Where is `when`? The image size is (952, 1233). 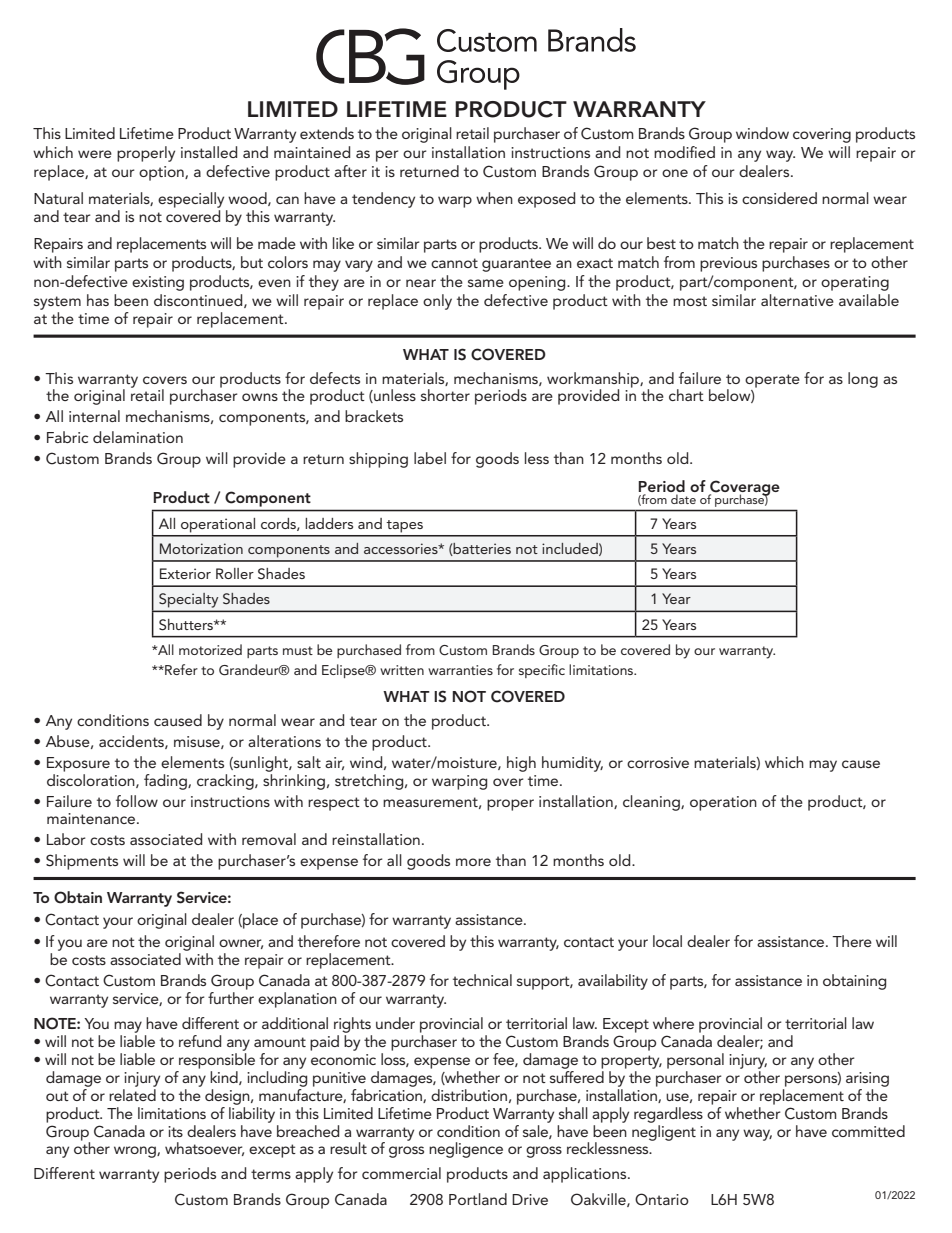 when is located at coordinates (494, 198).
